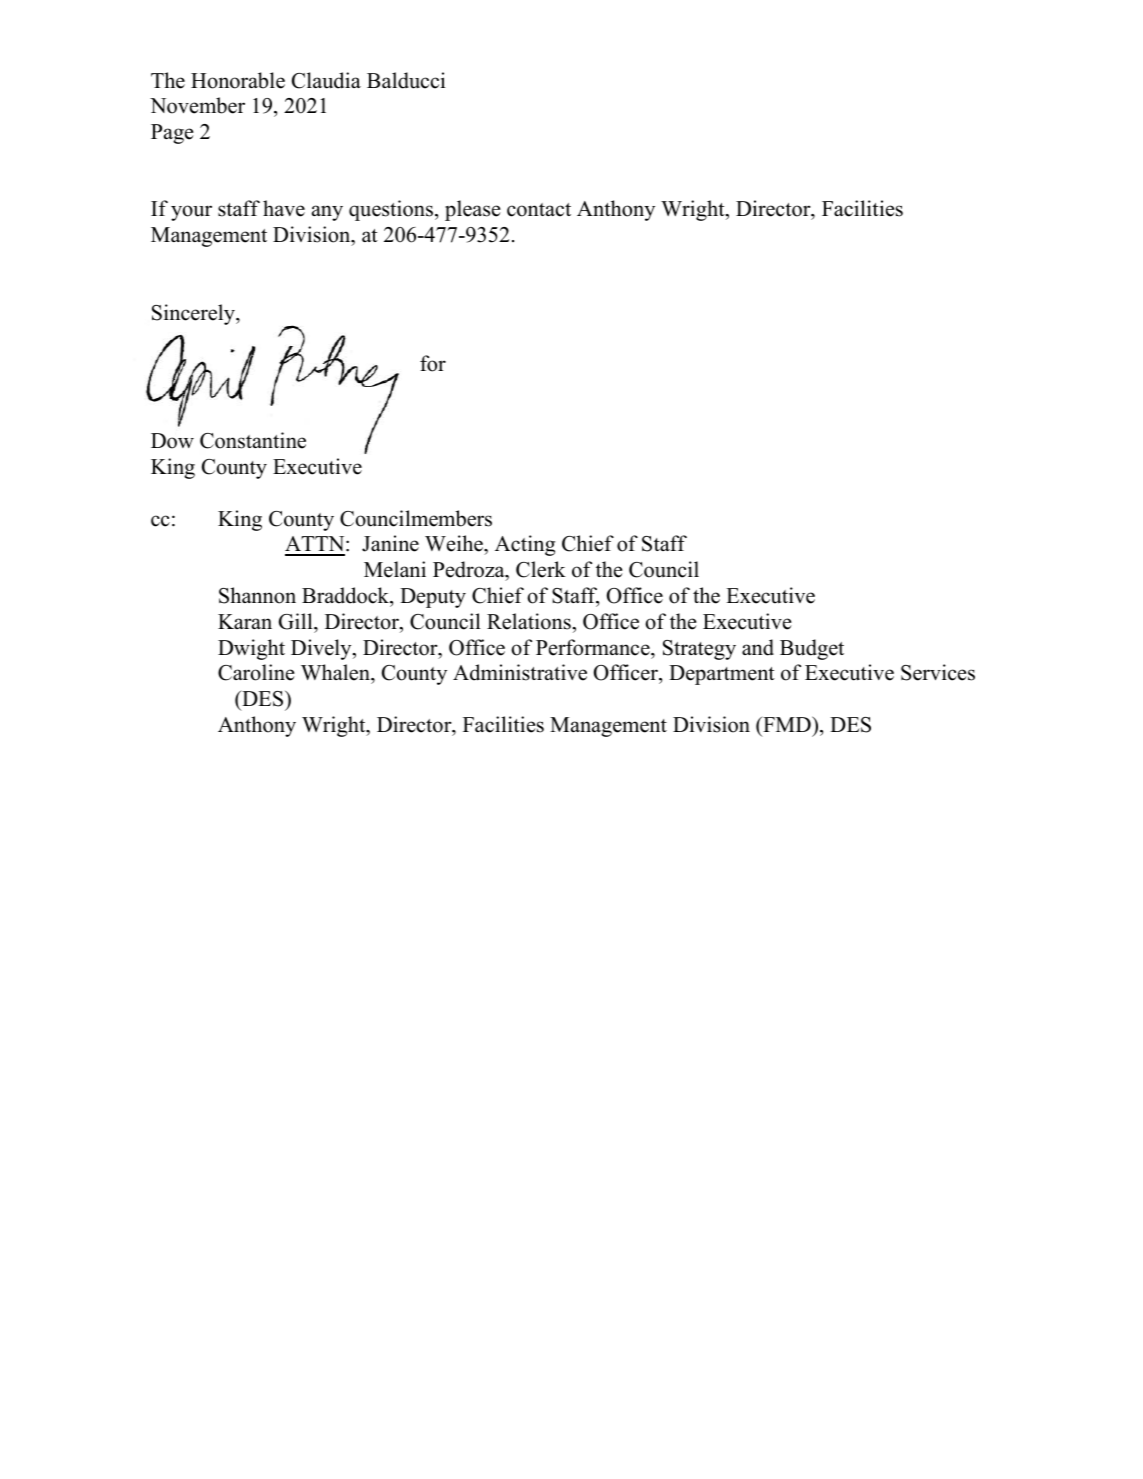 This screenshot has height=1479, width=1143. Describe the element at coordinates (238, 80) in the screenshot. I see `Honorable` at that location.
